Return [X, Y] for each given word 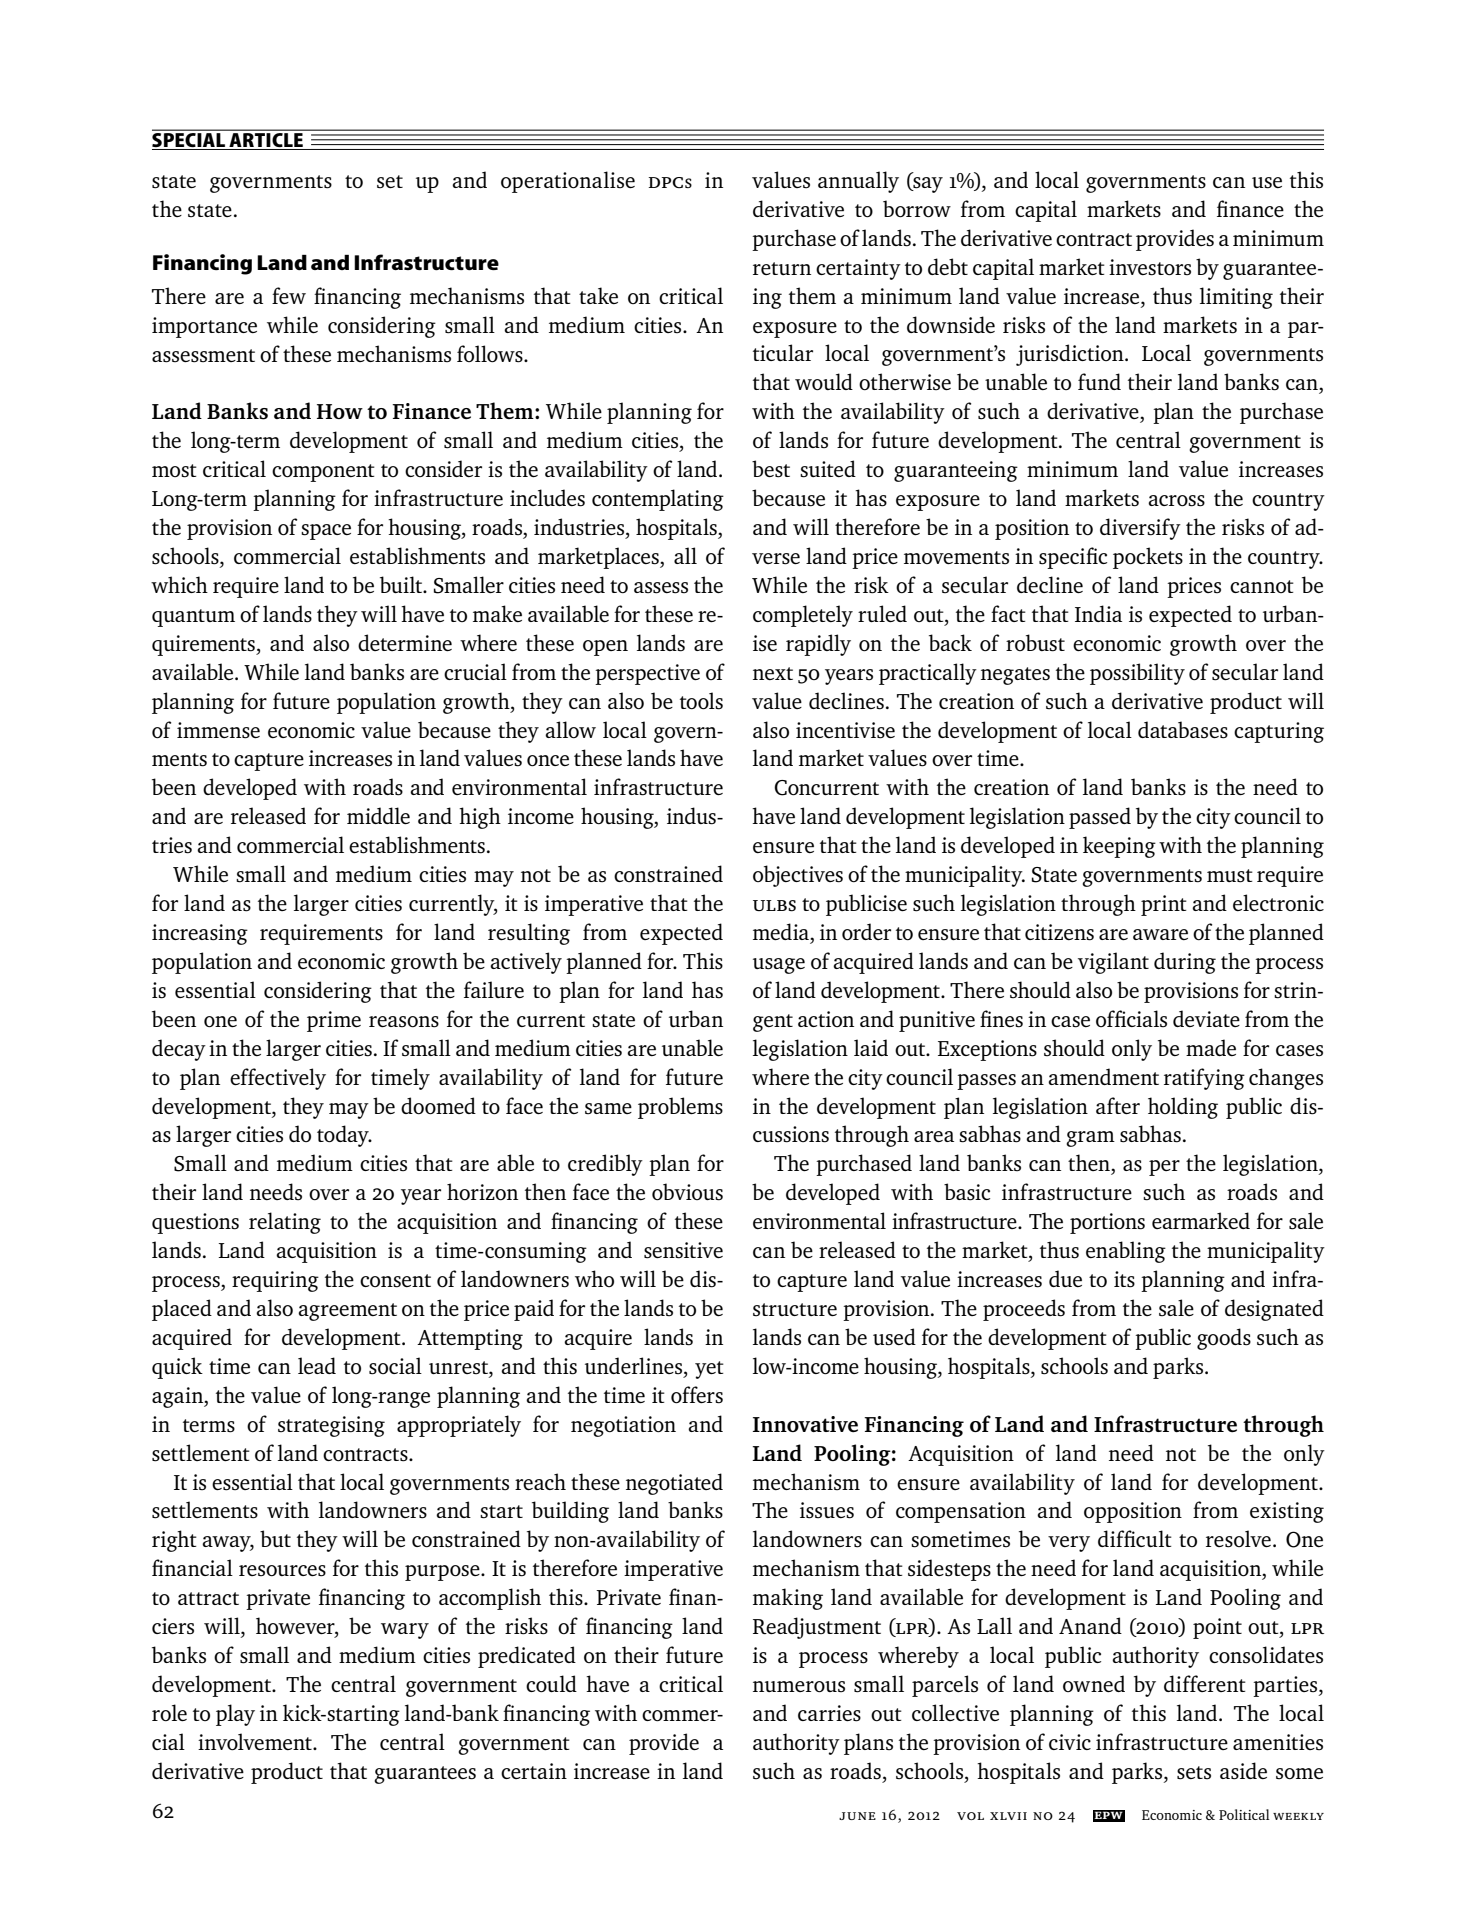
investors [1150, 267]
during [1185, 963]
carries [829, 1713]
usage [779, 966]
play [235, 1715]
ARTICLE [266, 140]
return [782, 268]
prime [334, 1021]
